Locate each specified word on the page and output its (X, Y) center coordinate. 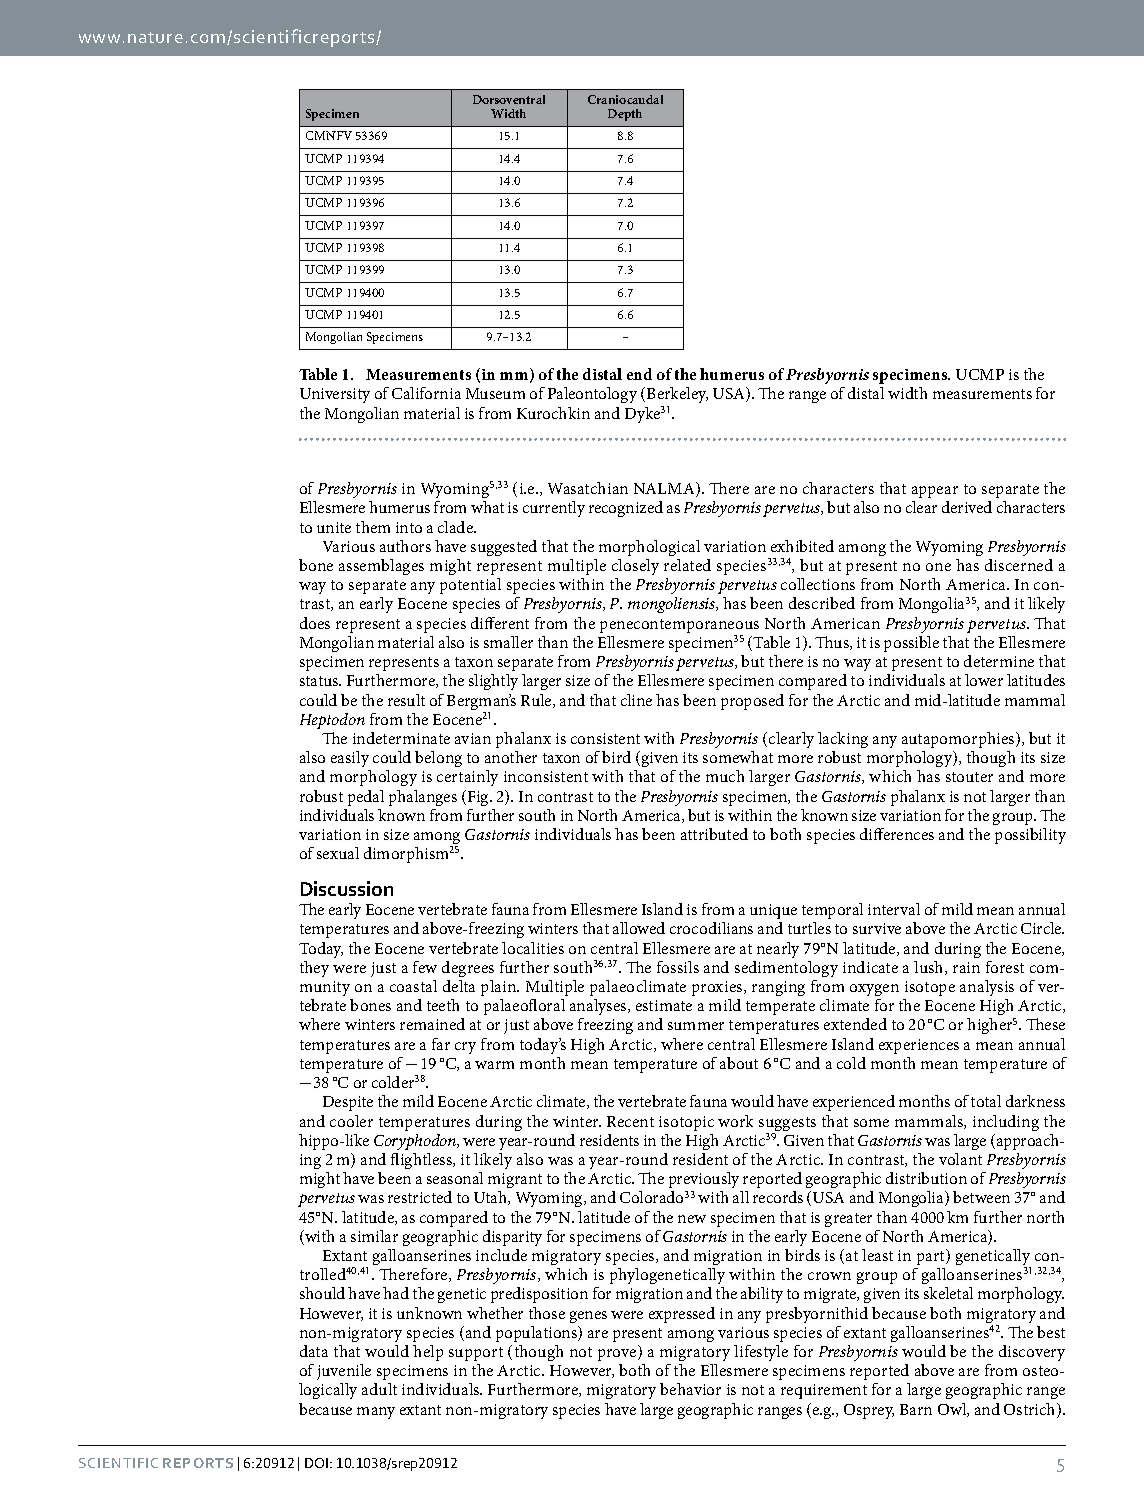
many (376, 1413)
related (687, 565)
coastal (413, 986)
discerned (1019, 565)
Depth (625, 115)
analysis (987, 988)
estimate (664, 1005)
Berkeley (677, 397)
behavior (690, 1389)
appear (935, 492)
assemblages (381, 567)
